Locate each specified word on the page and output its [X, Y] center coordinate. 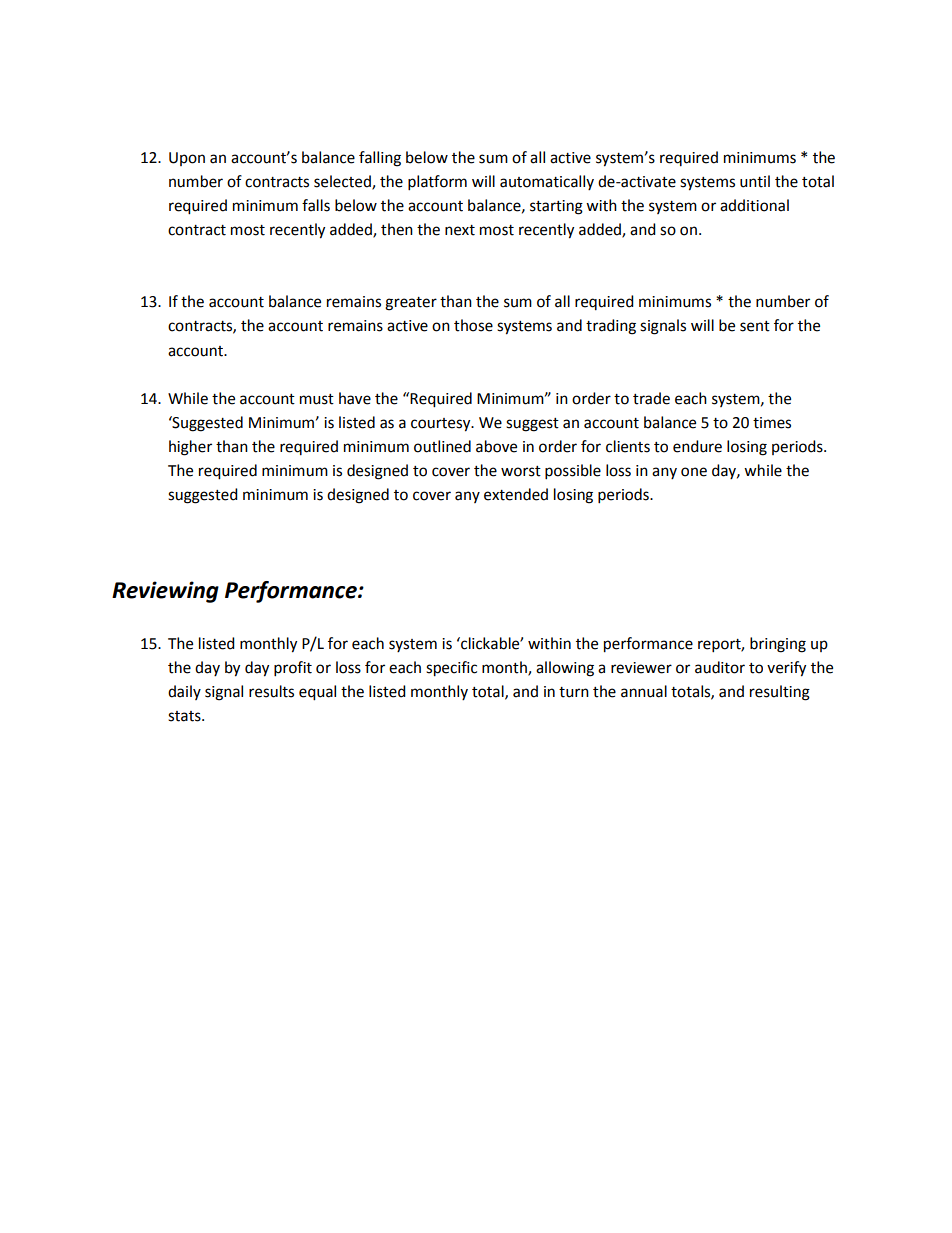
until [755, 181]
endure [697, 446]
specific [451, 669]
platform [437, 183]
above [496, 446]
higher [190, 448]
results [271, 691]
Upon [187, 159]
